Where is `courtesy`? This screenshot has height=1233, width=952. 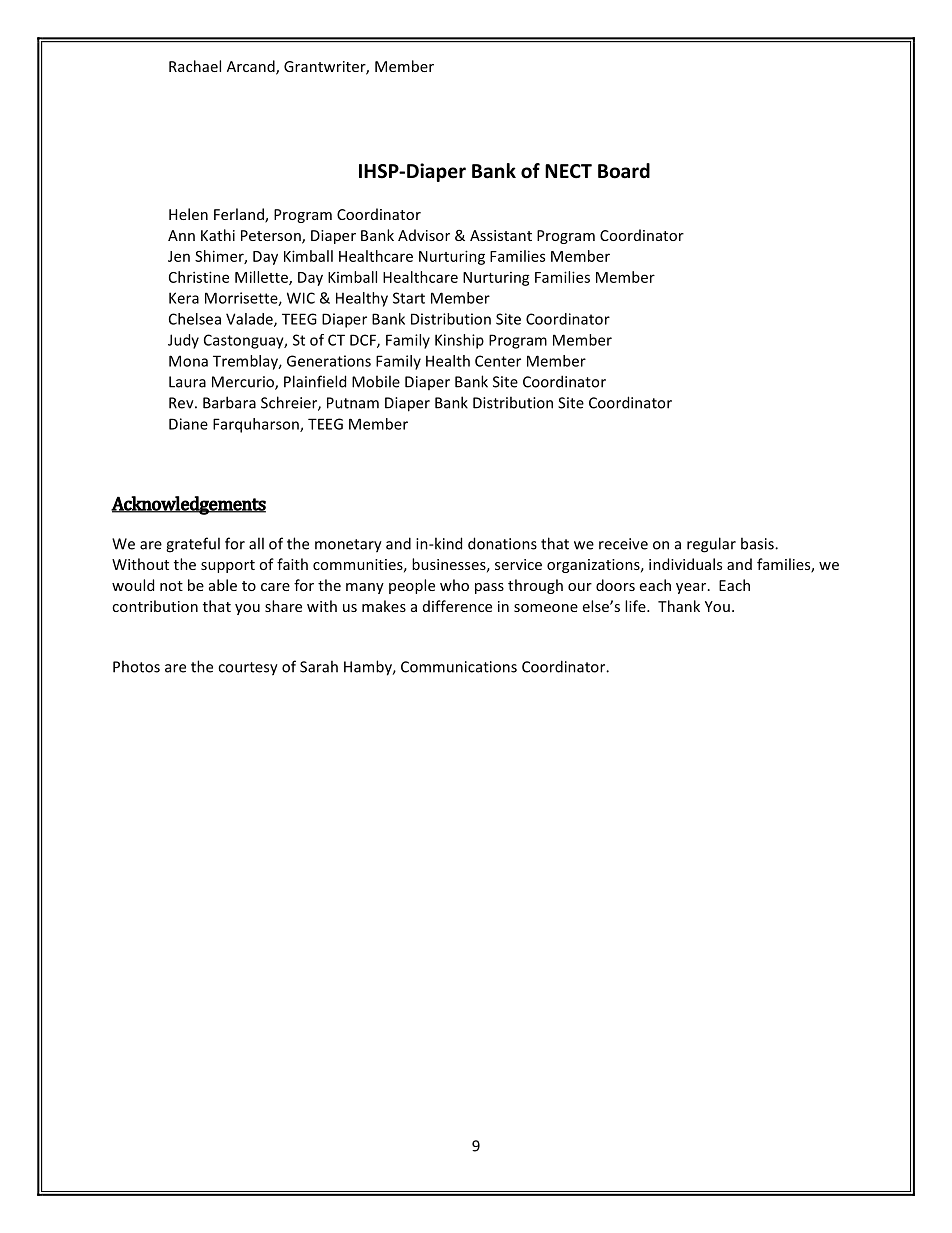
courtesy is located at coordinates (248, 669).
